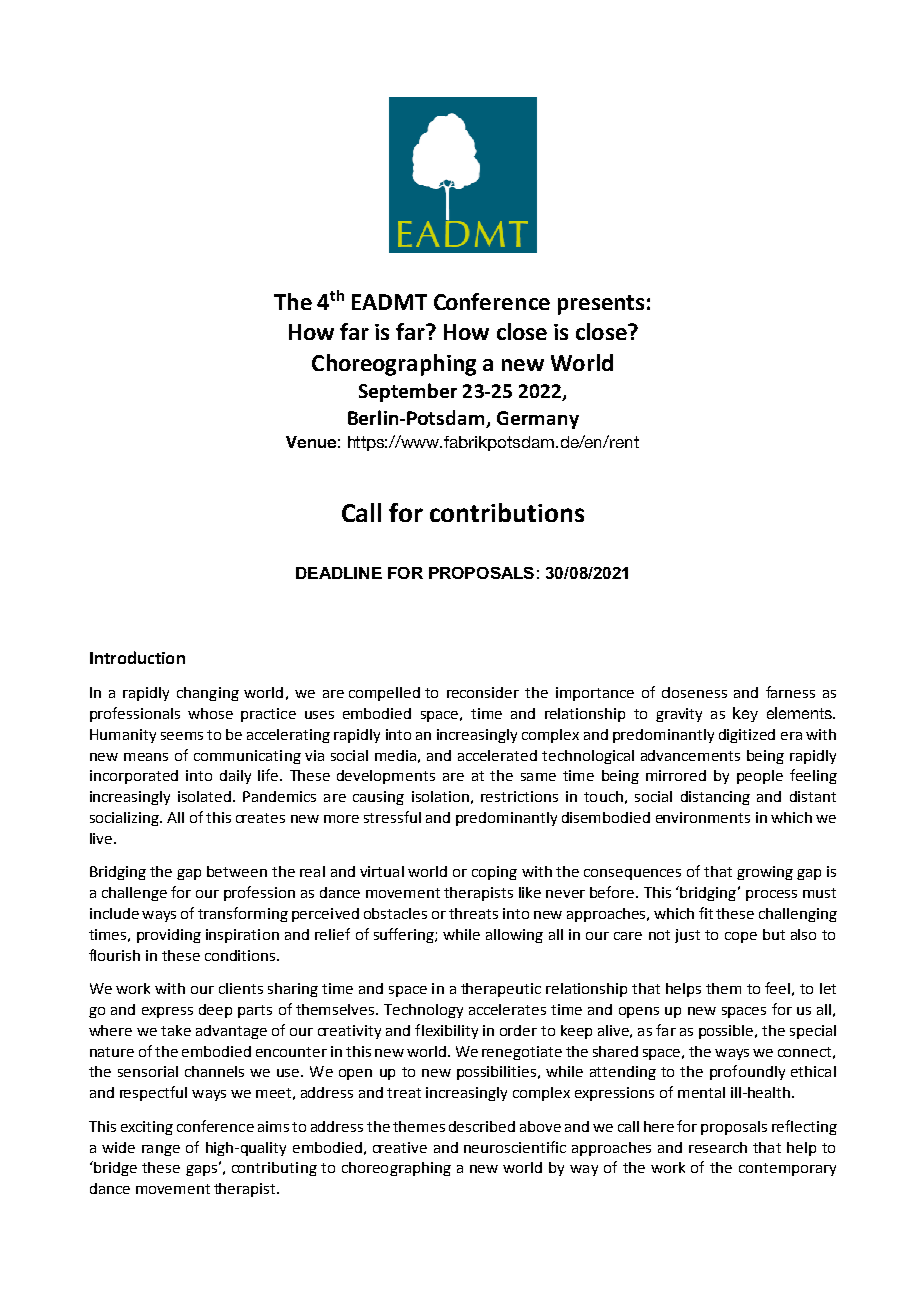  What do you see at coordinates (601, 305) in the screenshot?
I see `presents` at bounding box center [601, 305].
